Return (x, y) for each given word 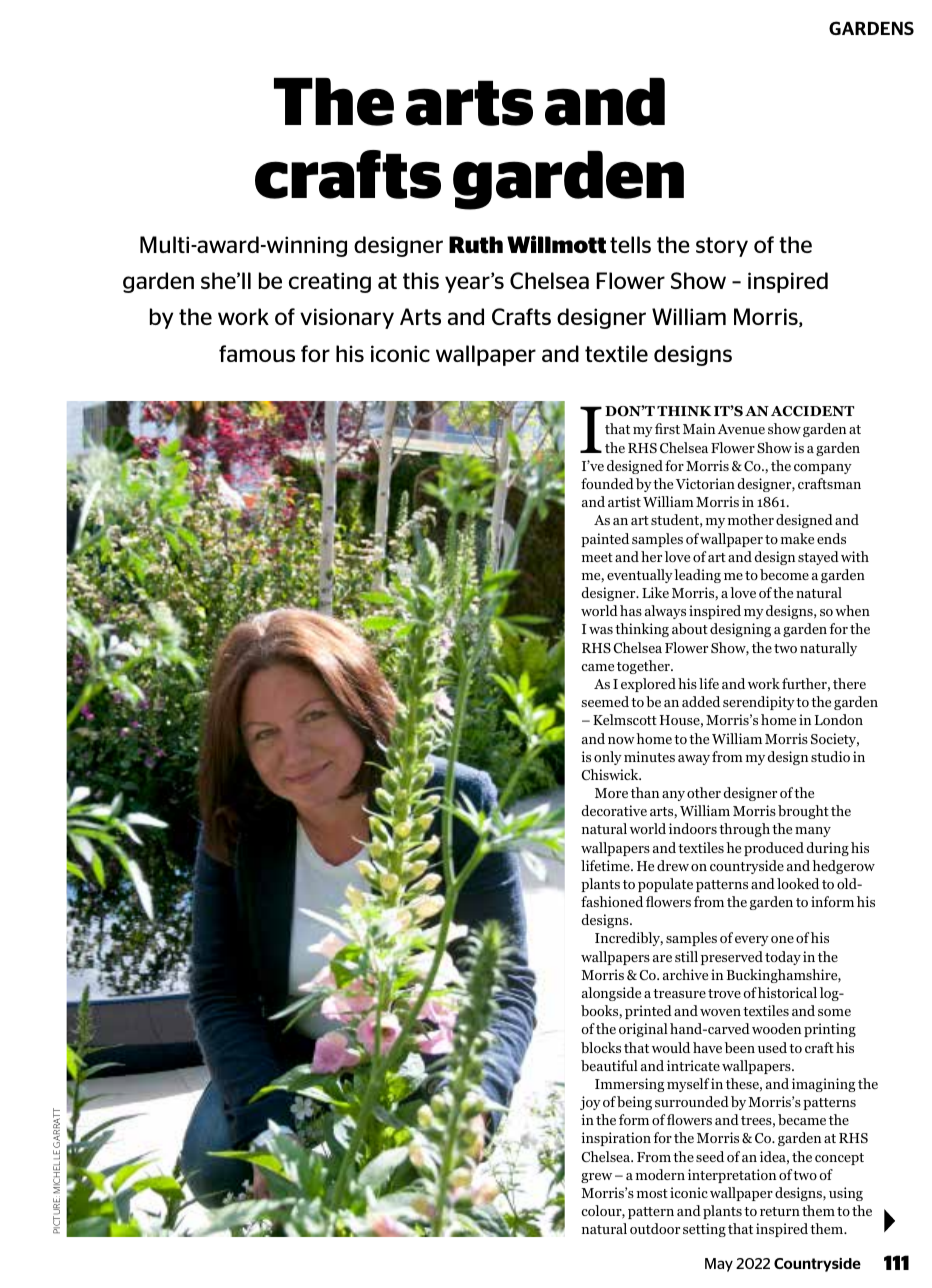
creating (330, 282)
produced (774, 849)
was (601, 630)
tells (630, 244)
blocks (601, 1047)
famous (257, 353)
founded (607, 483)
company (823, 469)
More (611, 793)
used (772, 1047)
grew (596, 1178)
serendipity (759, 703)
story (722, 247)
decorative (614, 810)
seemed (605, 701)
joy (590, 1103)
